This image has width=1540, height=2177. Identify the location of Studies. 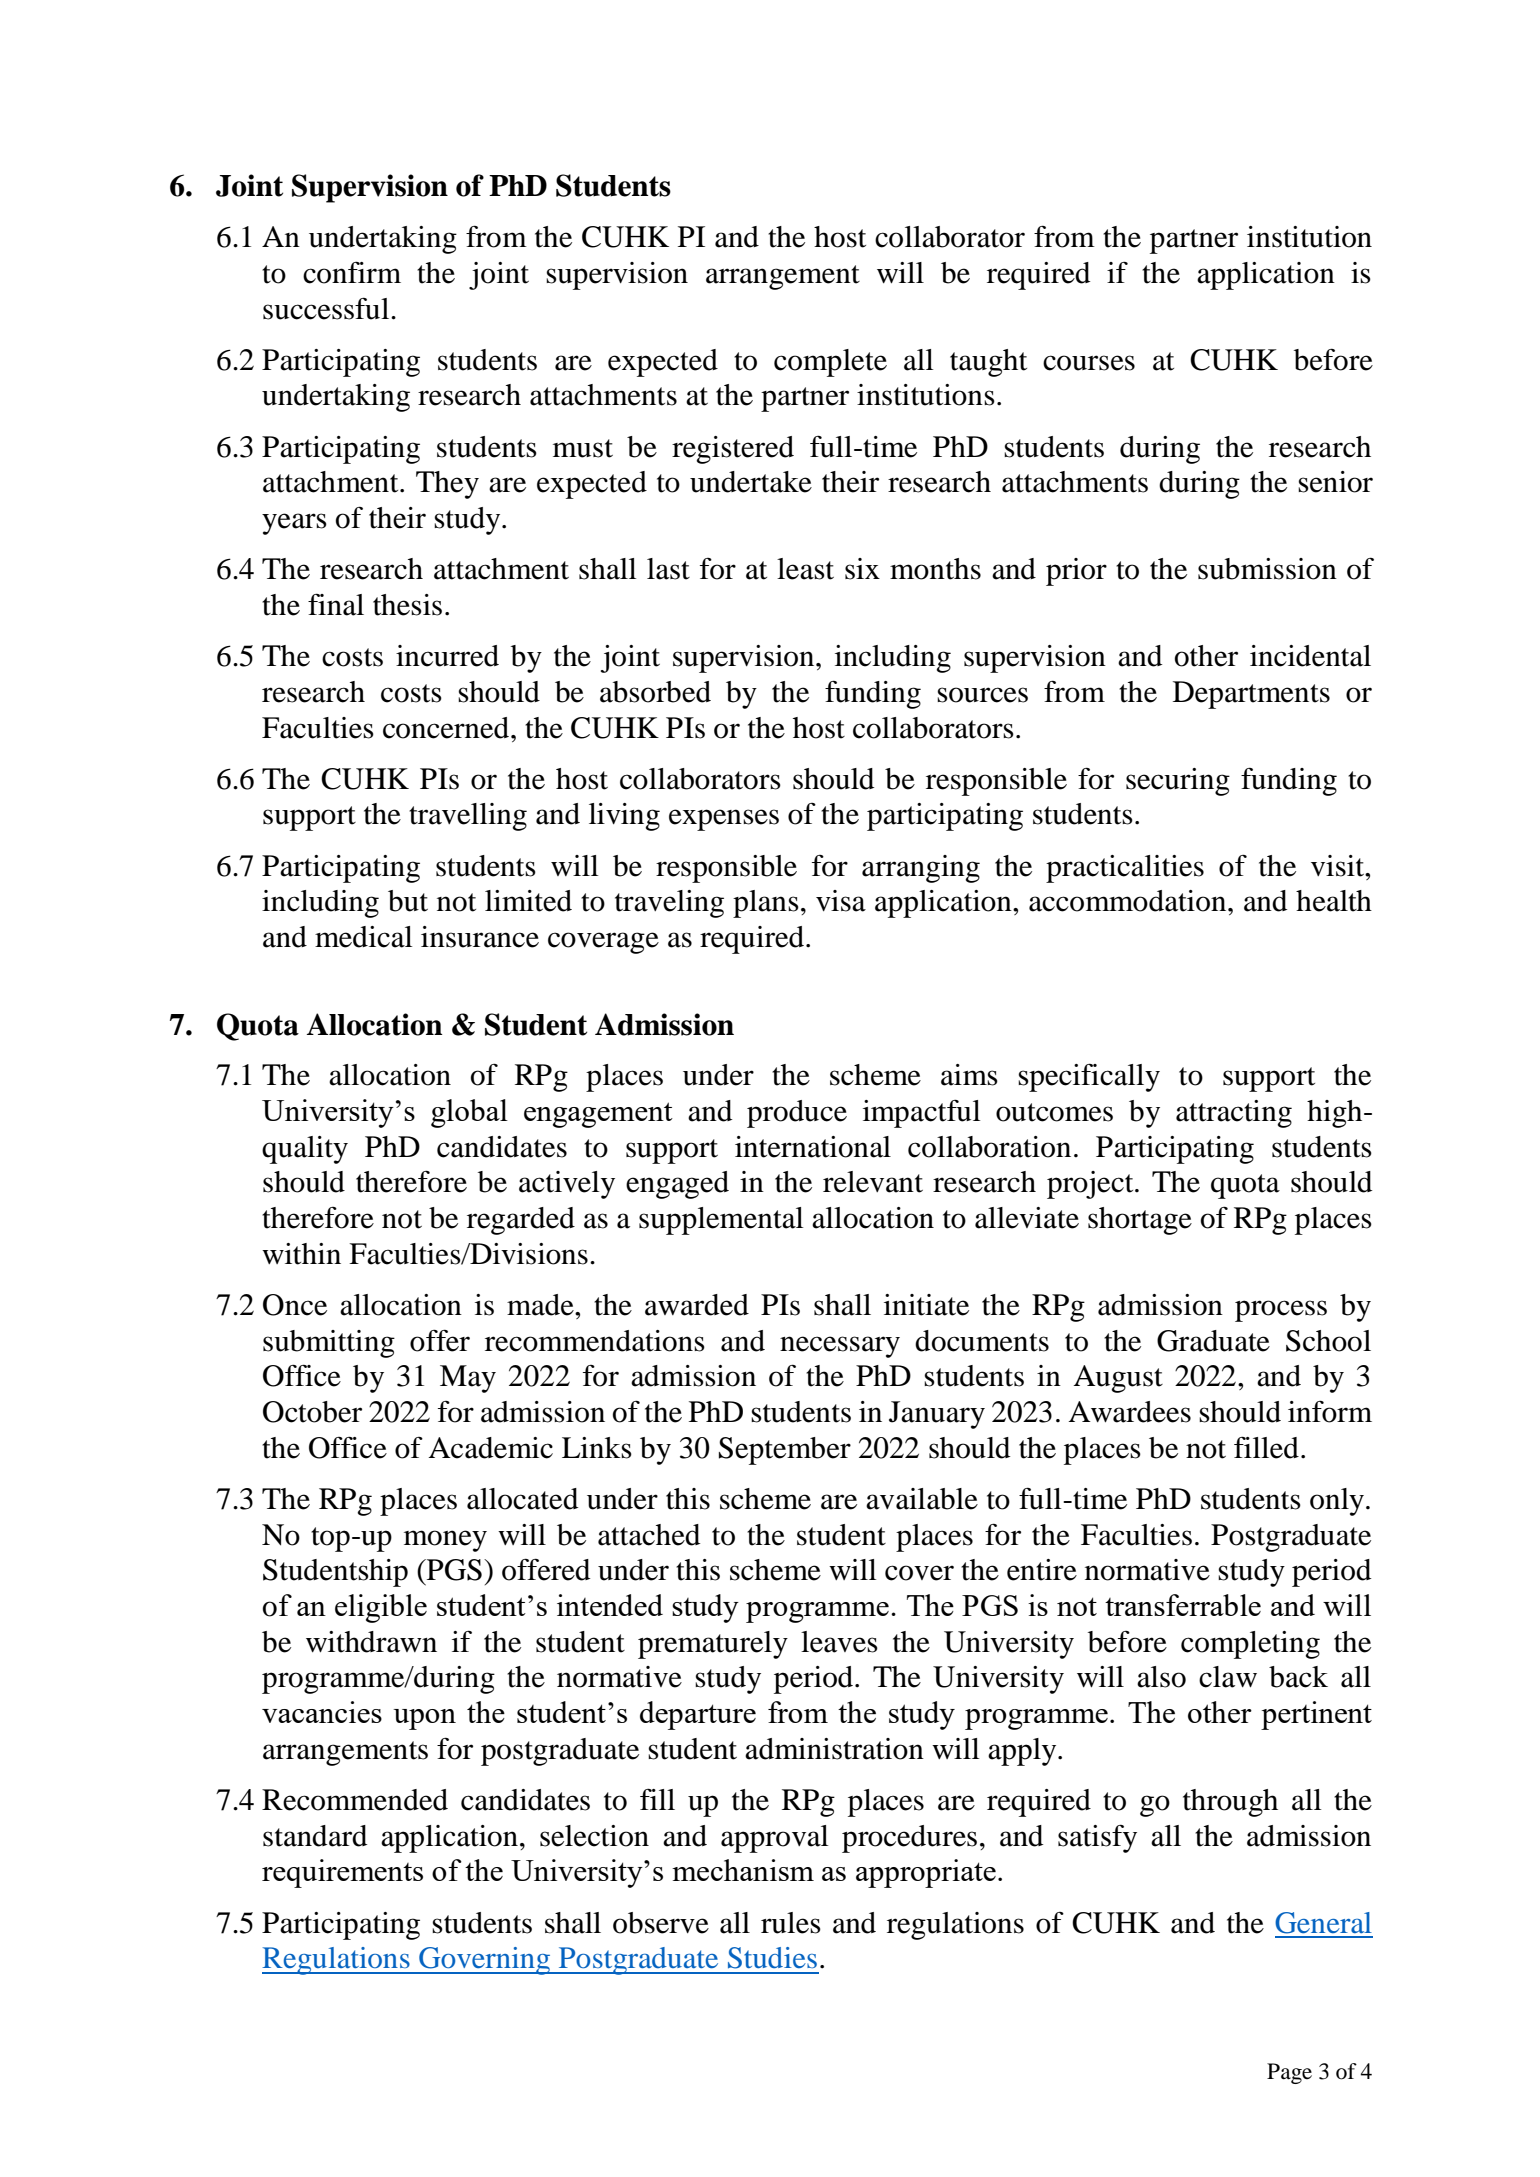
(772, 1958).
